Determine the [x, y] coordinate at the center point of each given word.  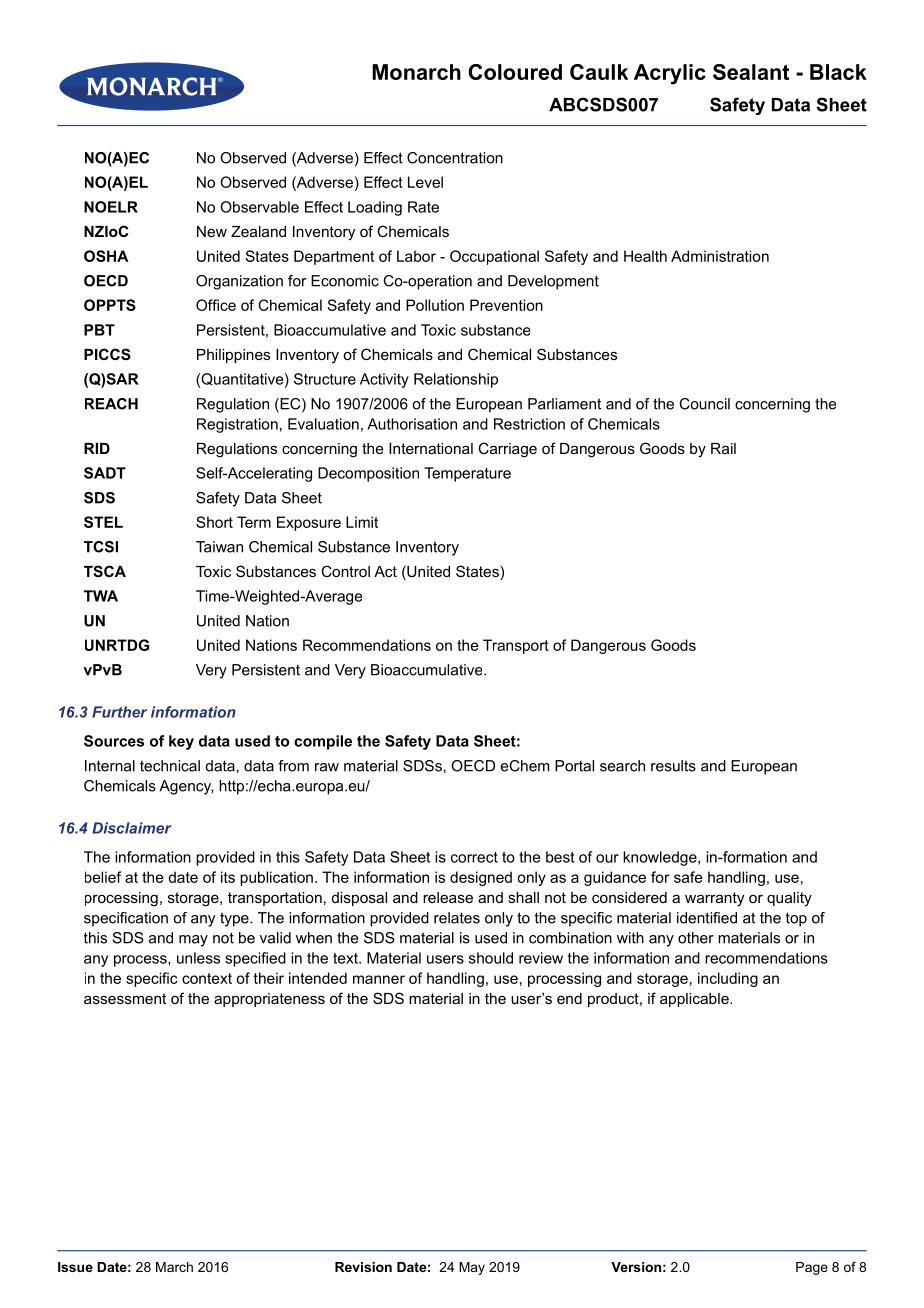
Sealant [751, 72]
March [174, 1267]
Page [812, 1268]
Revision [363, 1267]
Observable [259, 207]
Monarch [416, 72]
